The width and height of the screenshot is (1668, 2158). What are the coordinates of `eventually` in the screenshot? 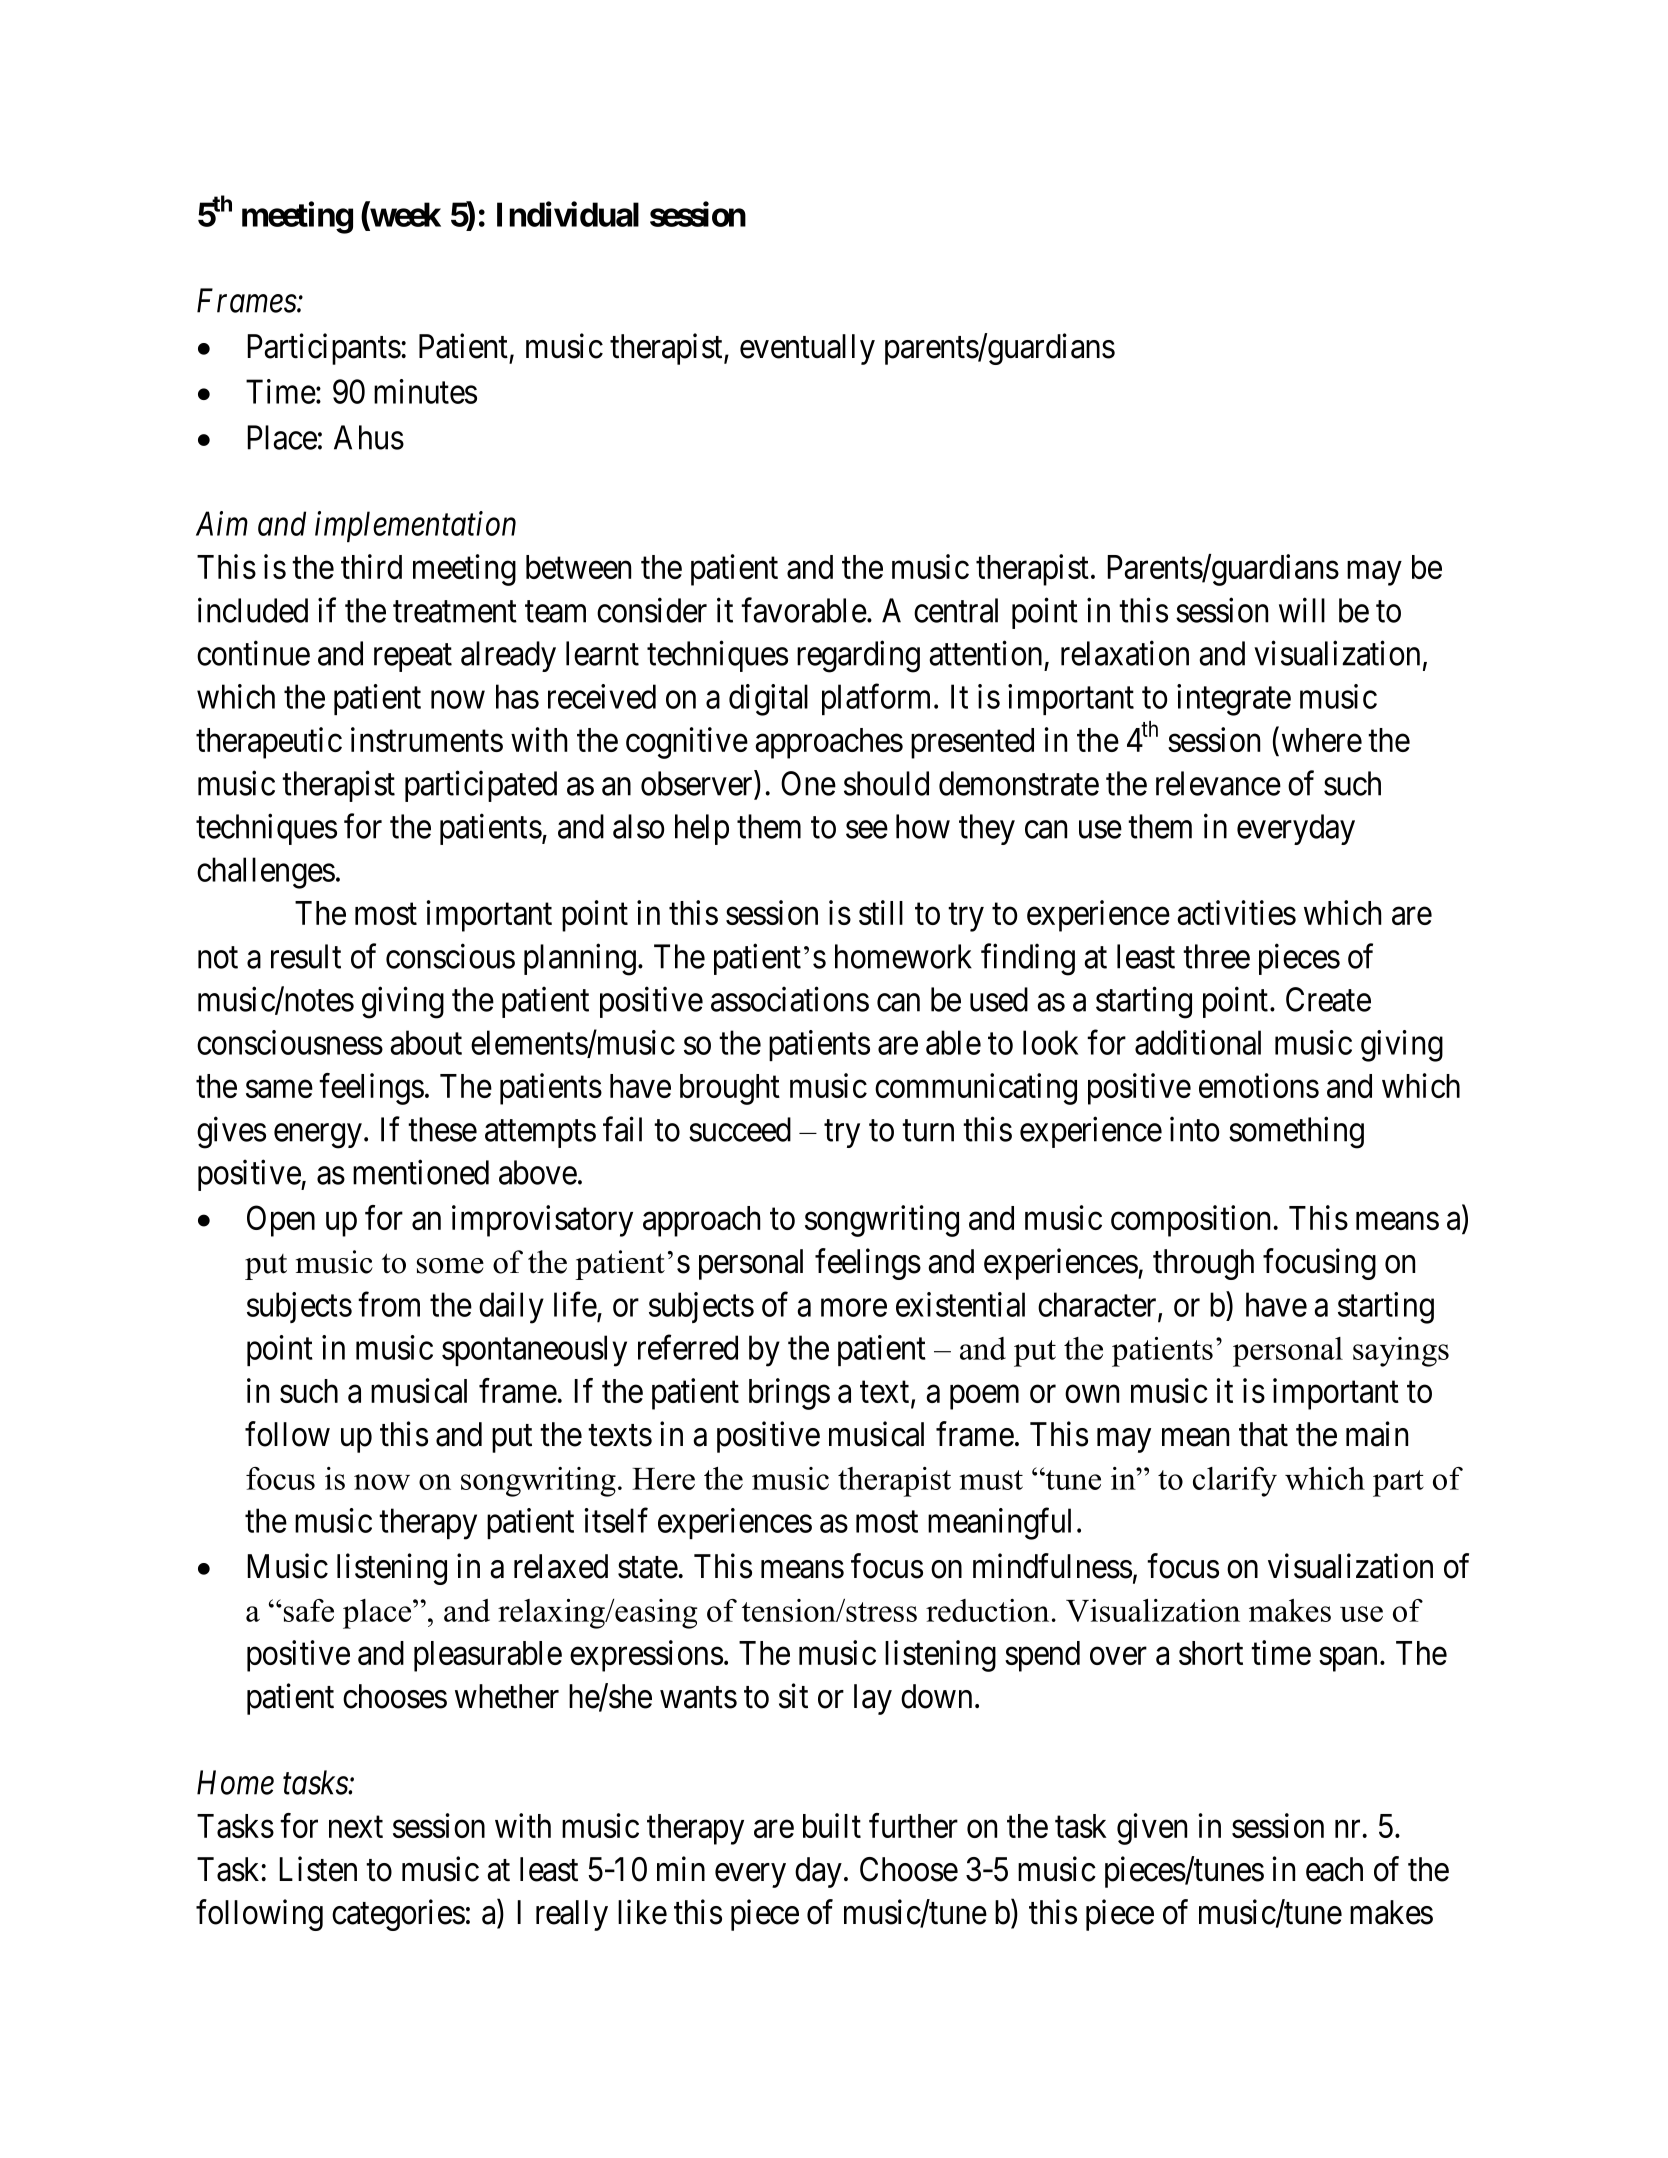 It's located at (807, 349).
